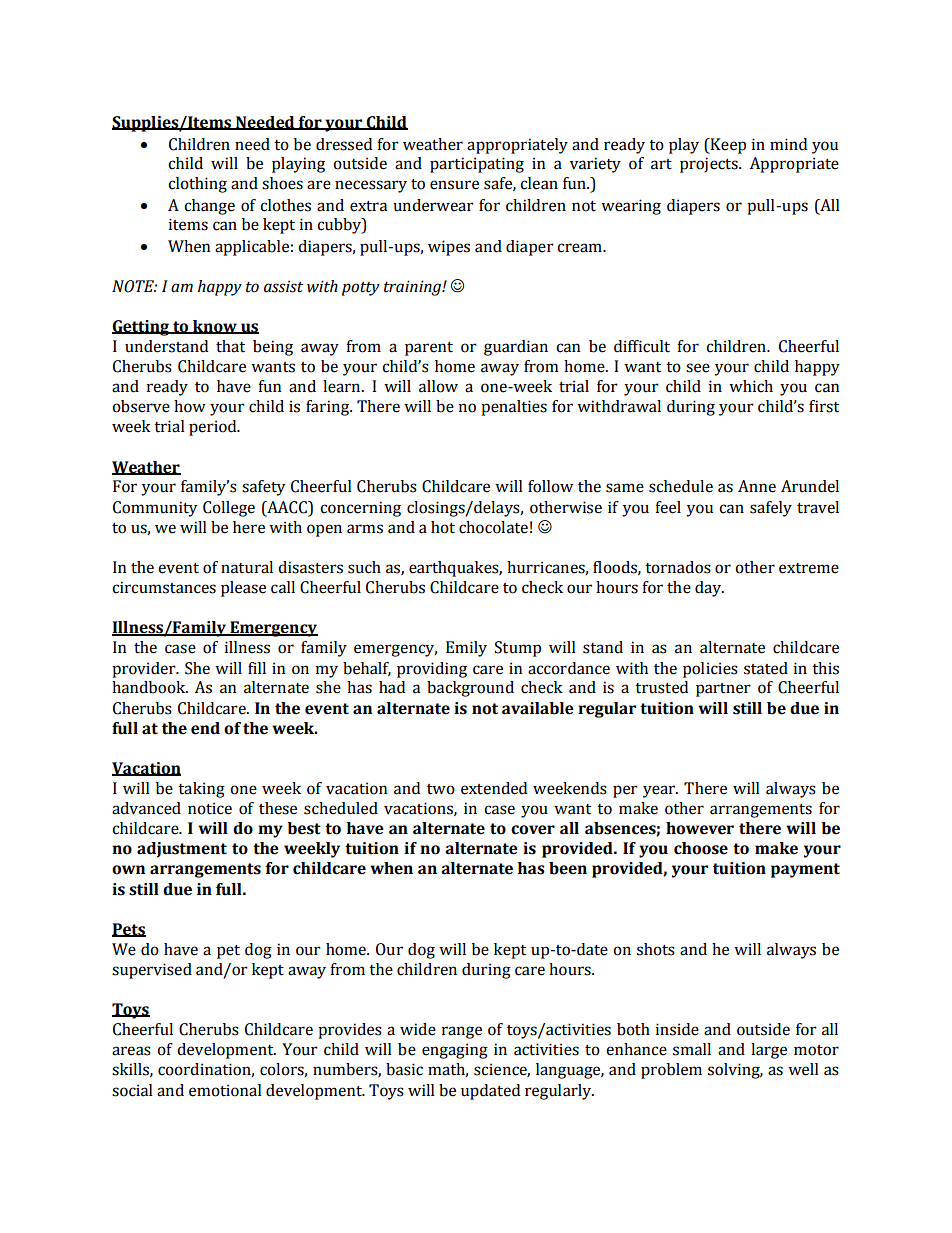 This document has width=952, height=1233. I want to click on day, so click(709, 589).
